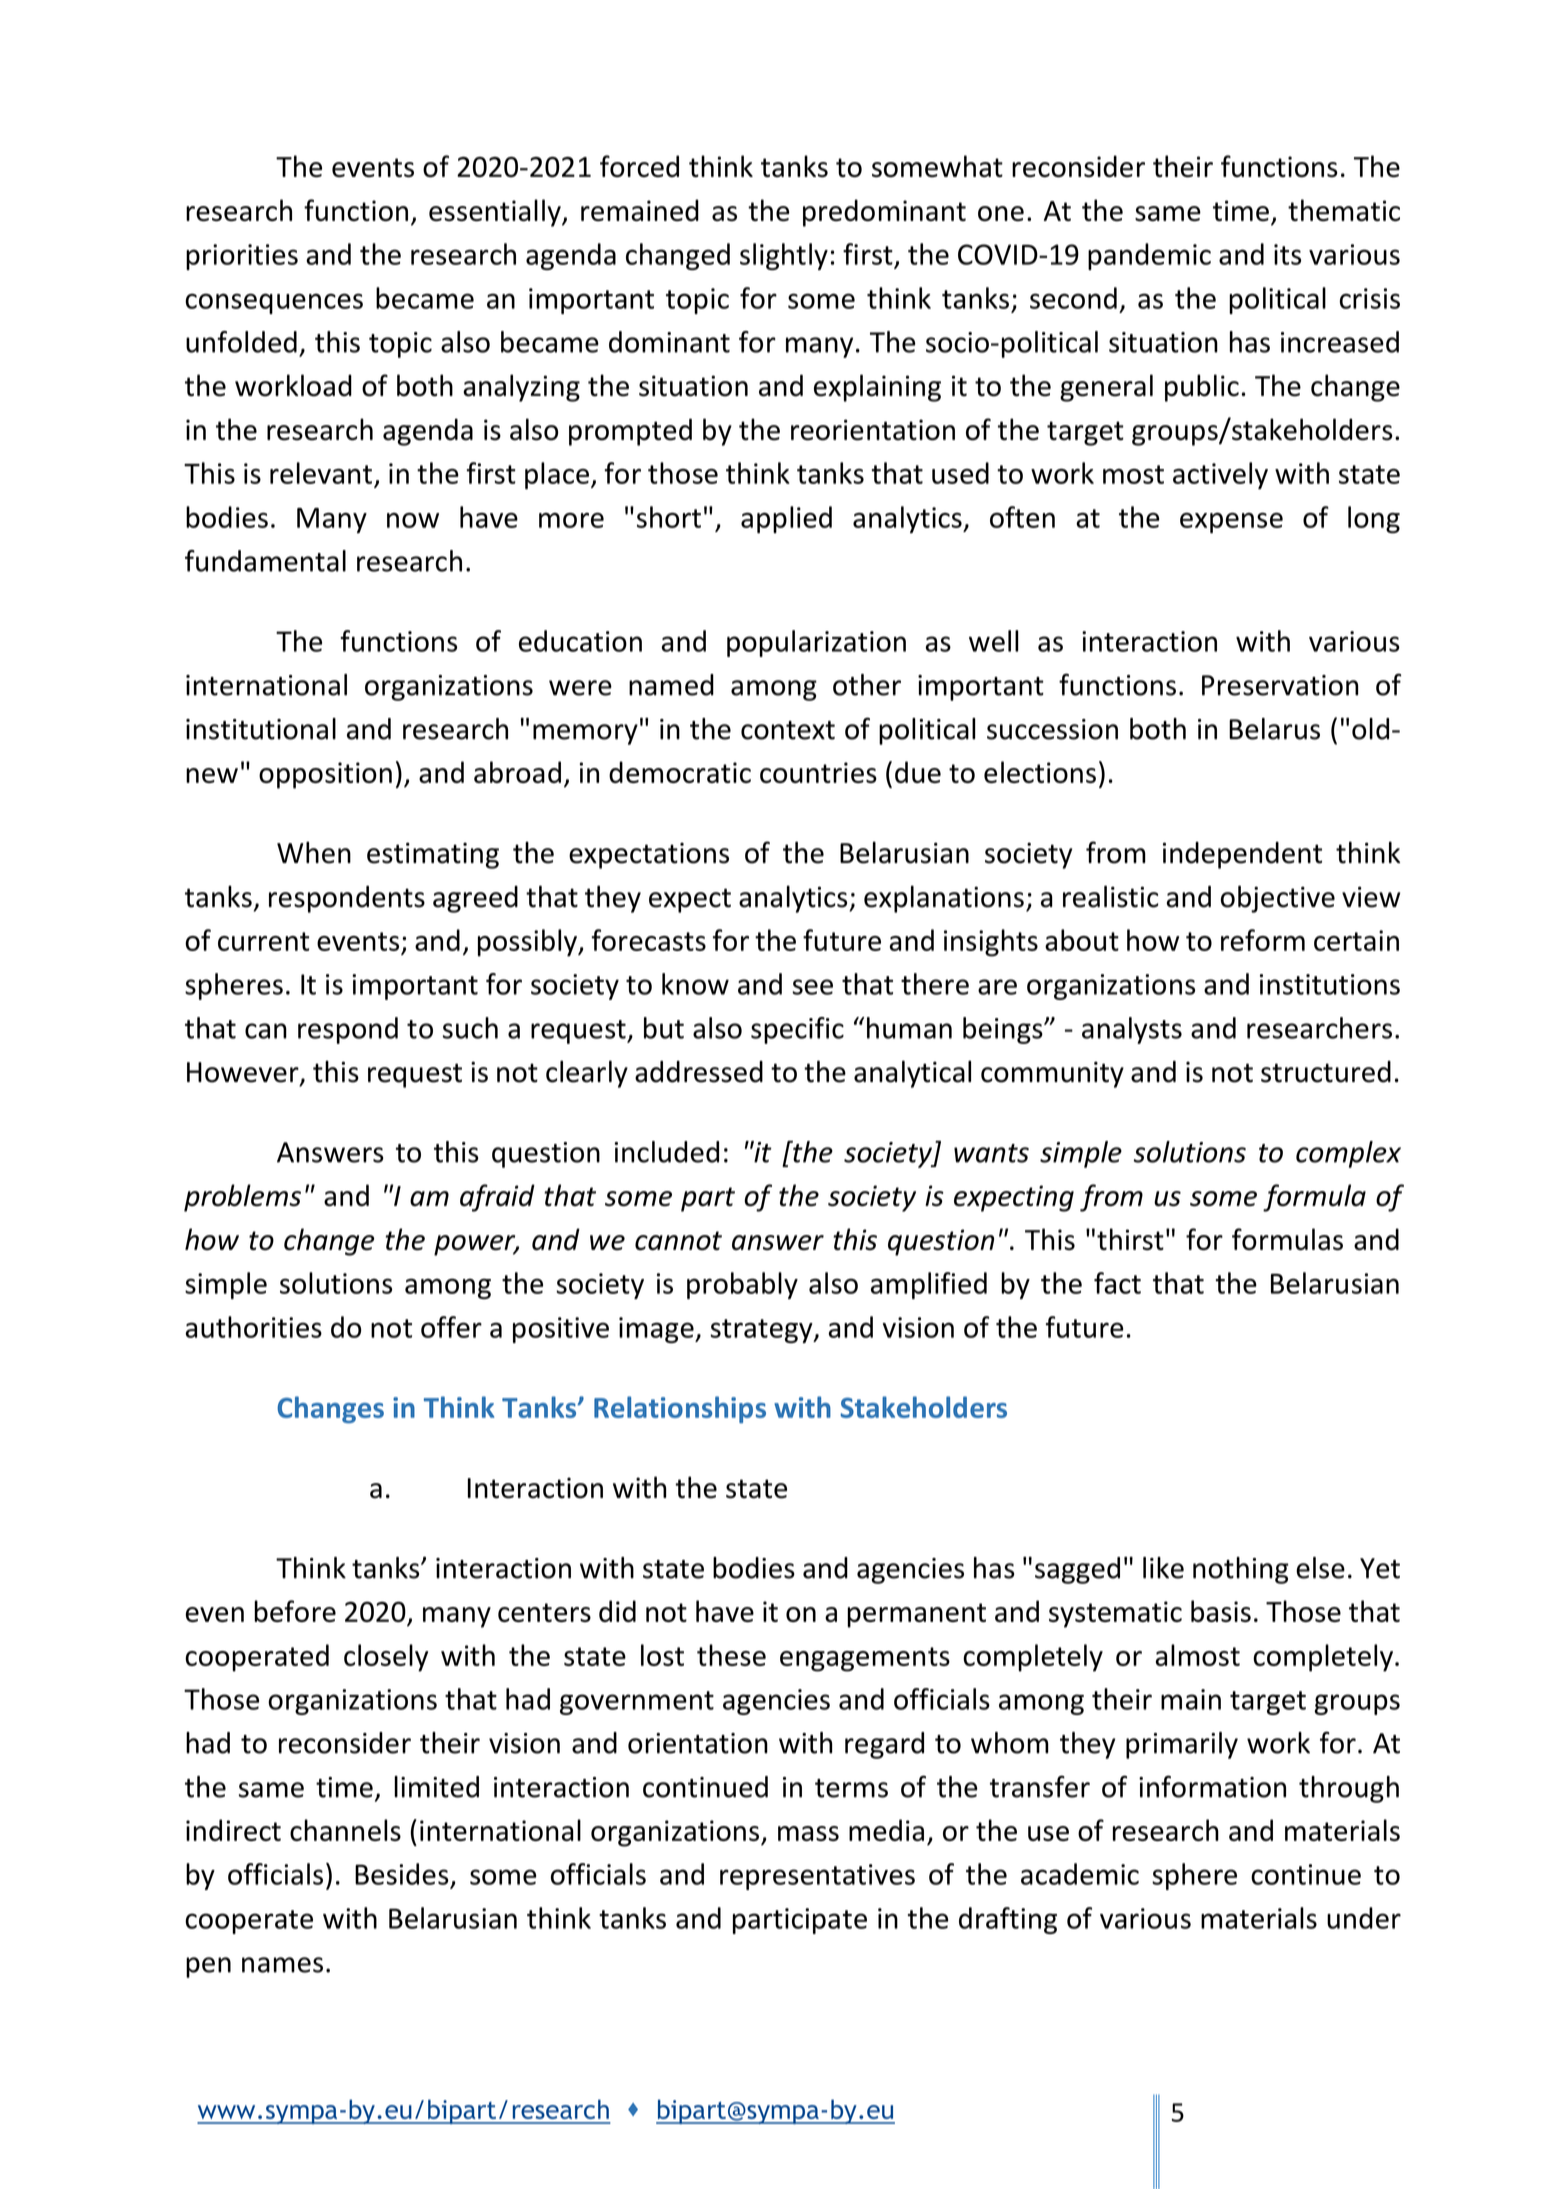  What do you see at coordinates (1287, 254) in the screenshot?
I see `its` at bounding box center [1287, 254].
